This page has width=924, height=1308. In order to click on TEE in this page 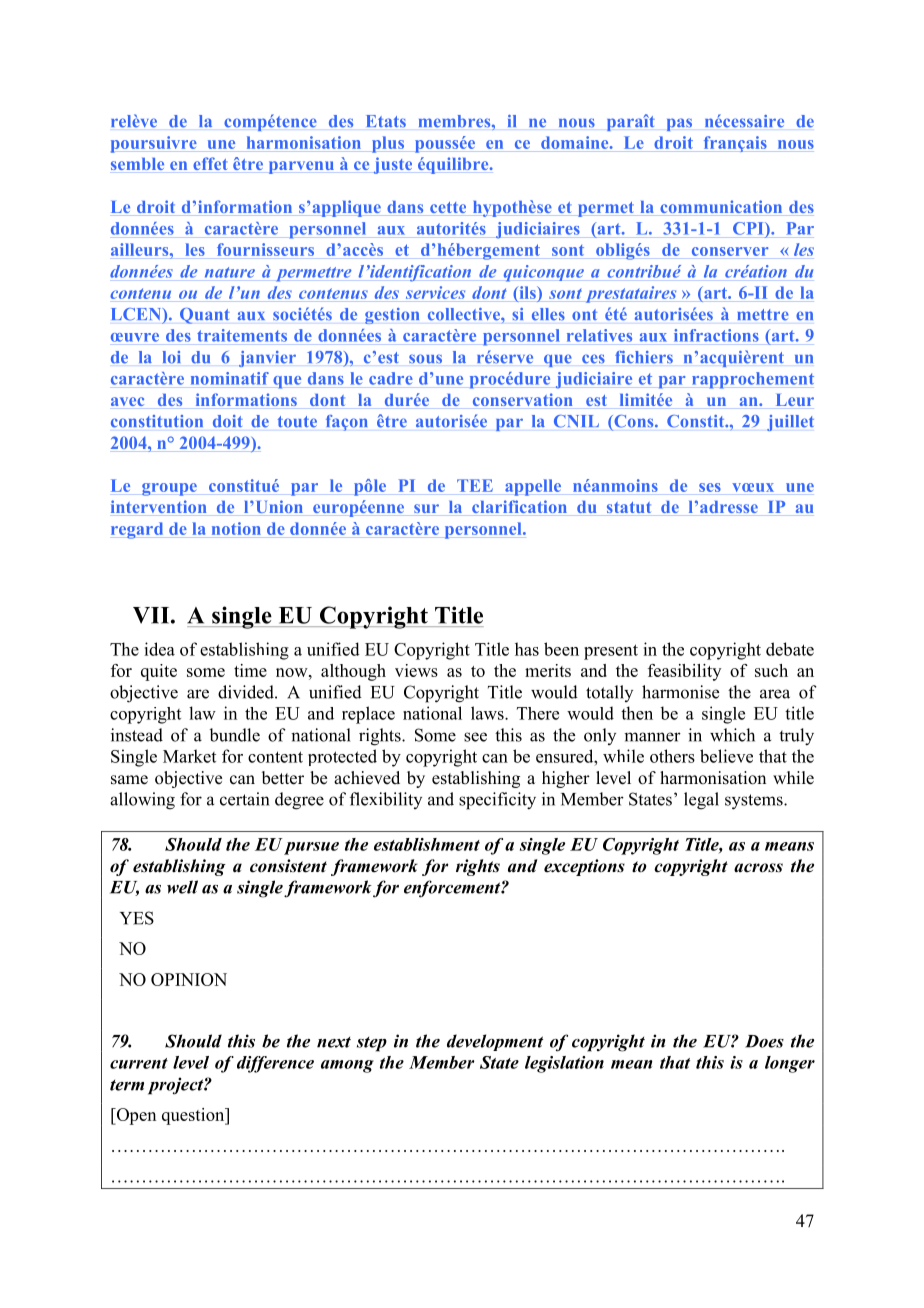, I will do `click(475, 485)`.
